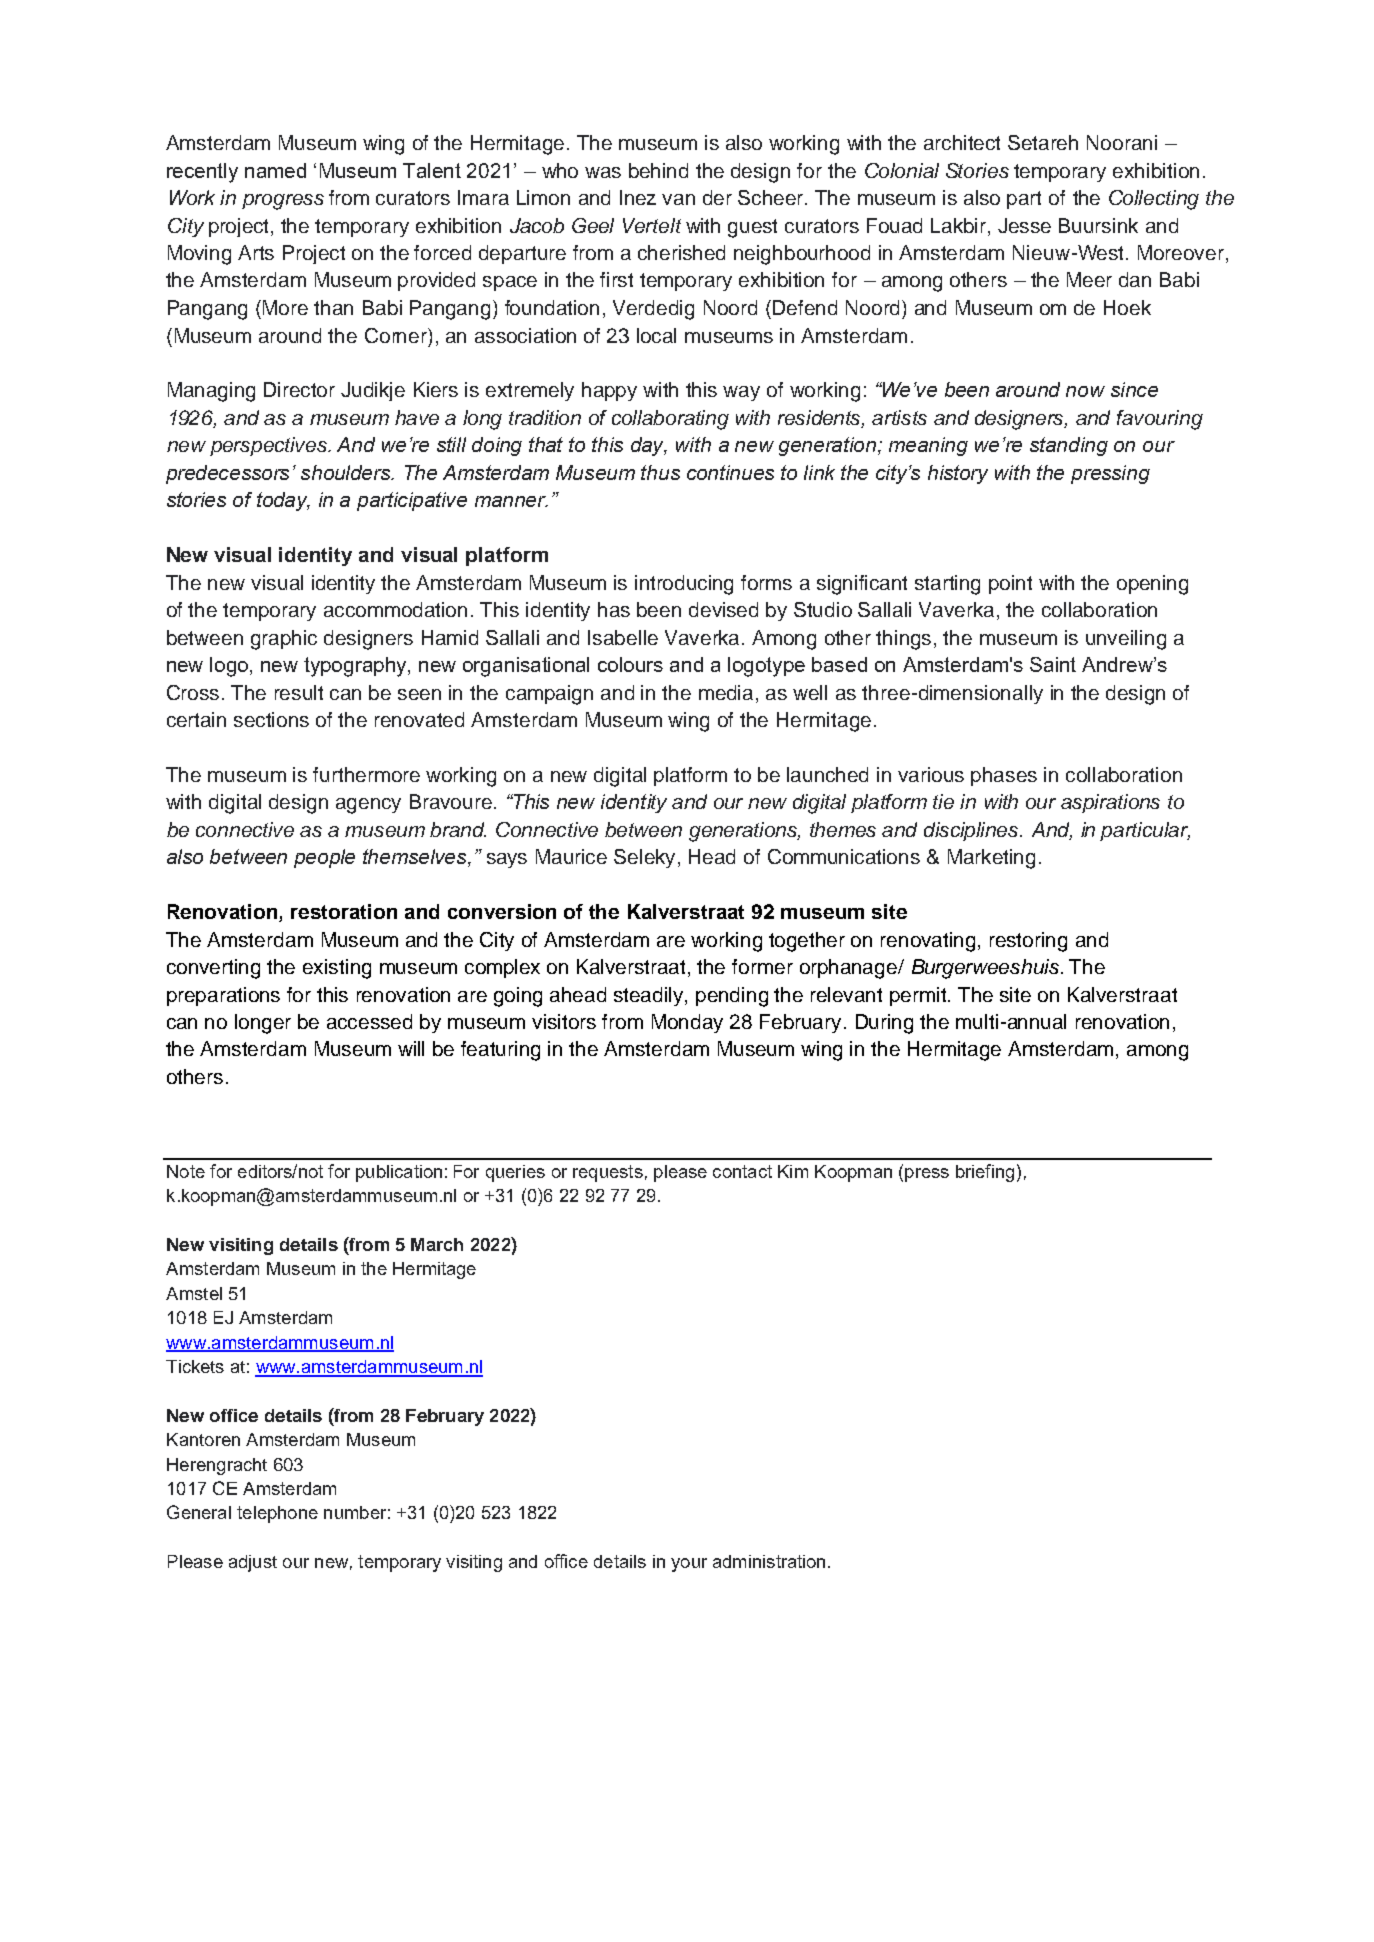  What do you see at coordinates (658, 170) in the page?
I see `behind` at bounding box center [658, 170].
